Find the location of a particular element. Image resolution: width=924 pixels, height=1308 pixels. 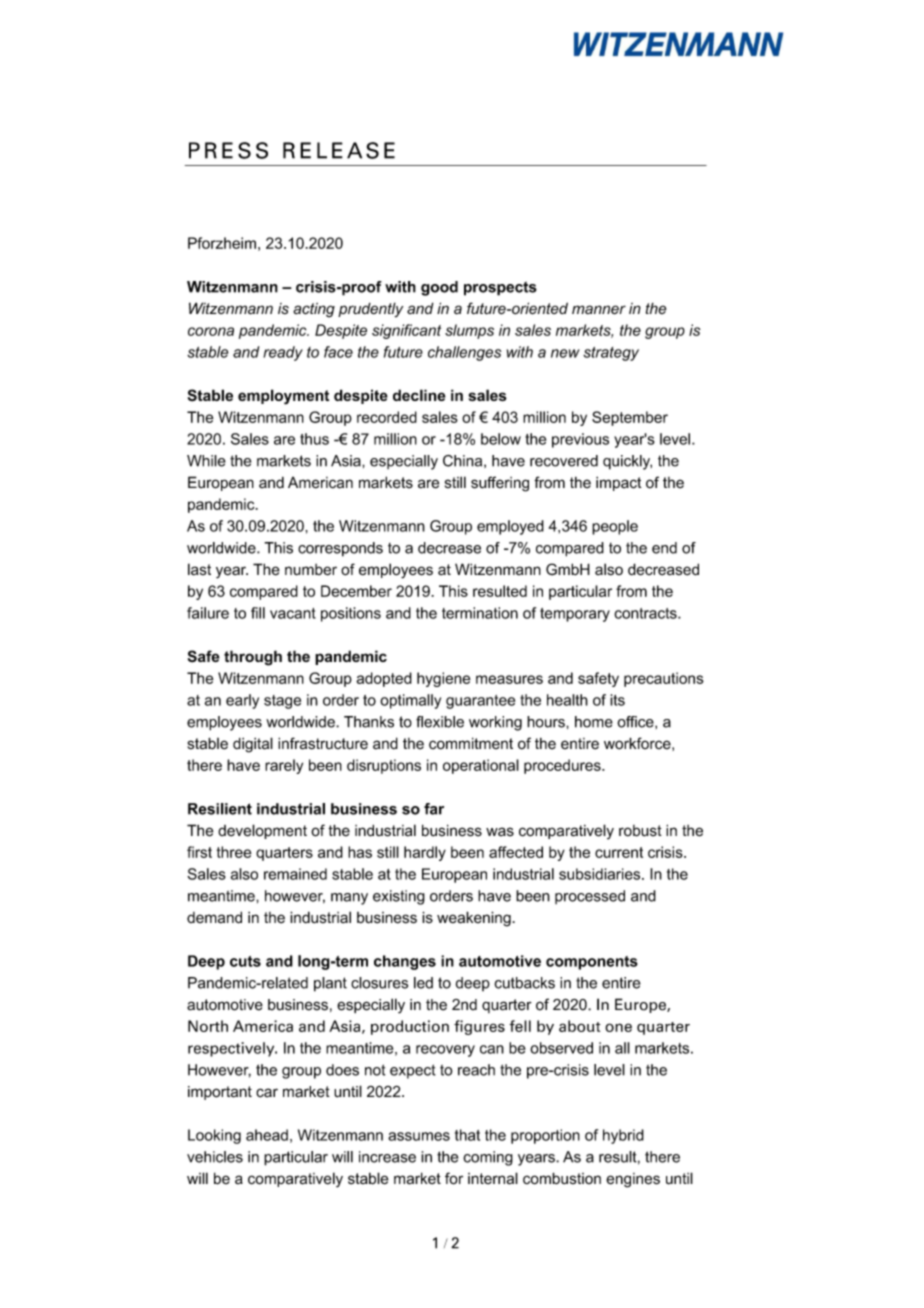

digital is located at coordinates (253, 745).
